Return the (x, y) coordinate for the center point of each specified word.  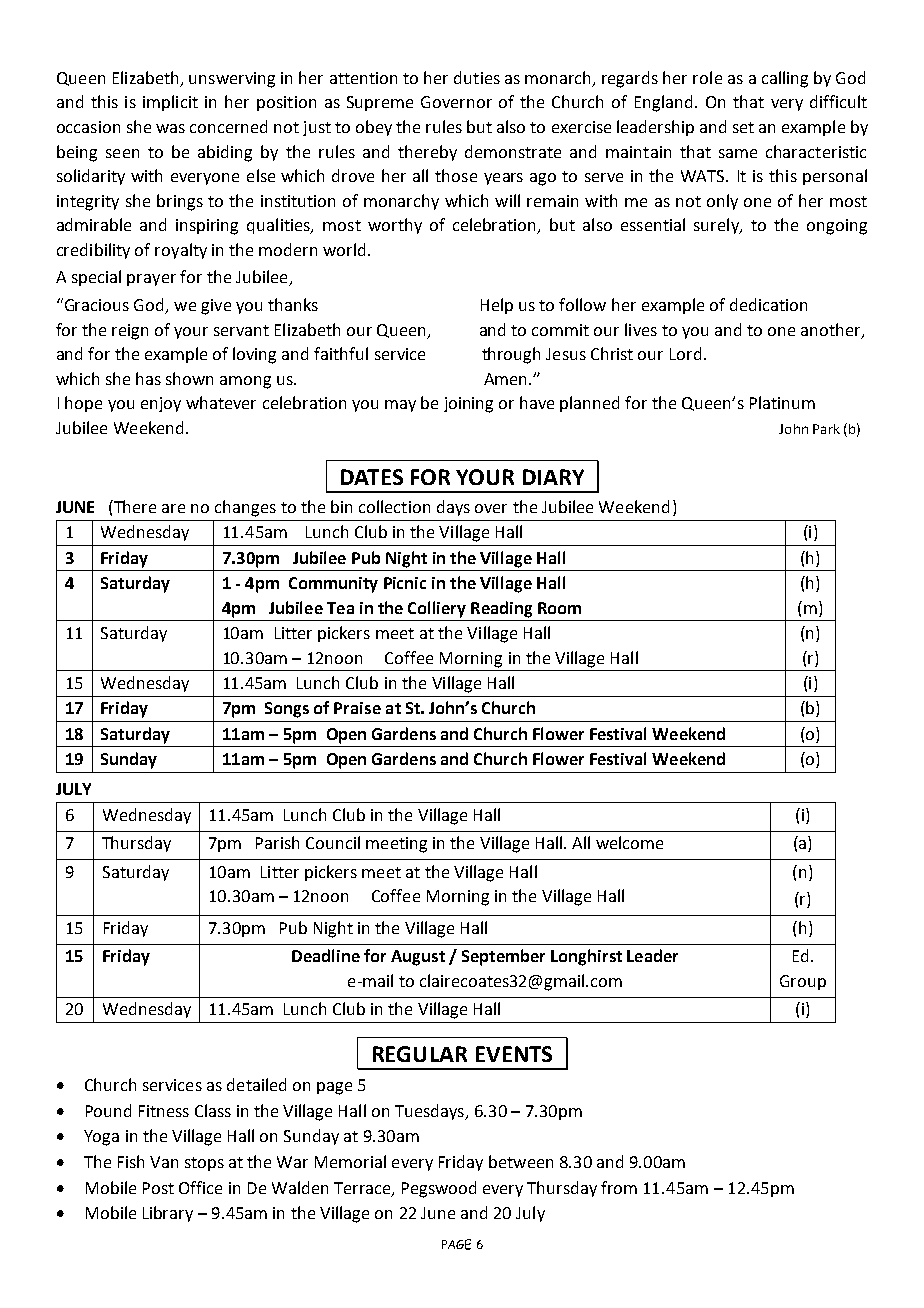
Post (158, 1188)
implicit (170, 103)
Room (559, 608)
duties (477, 77)
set (743, 127)
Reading (501, 609)
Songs (287, 710)
